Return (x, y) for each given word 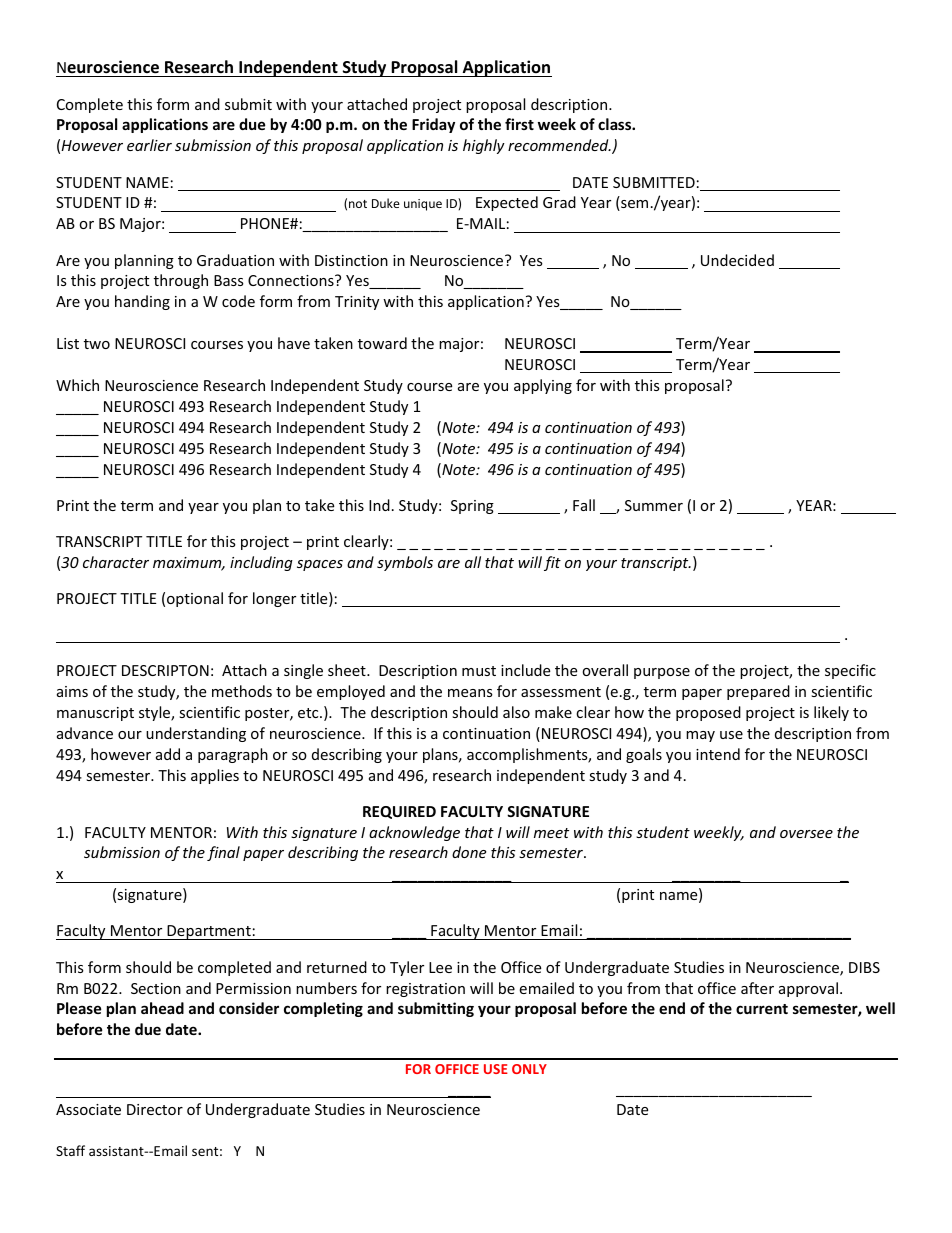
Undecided (737, 260)
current (762, 1009)
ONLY (529, 1069)
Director (155, 1109)
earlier (149, 145)
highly (484, 146)
